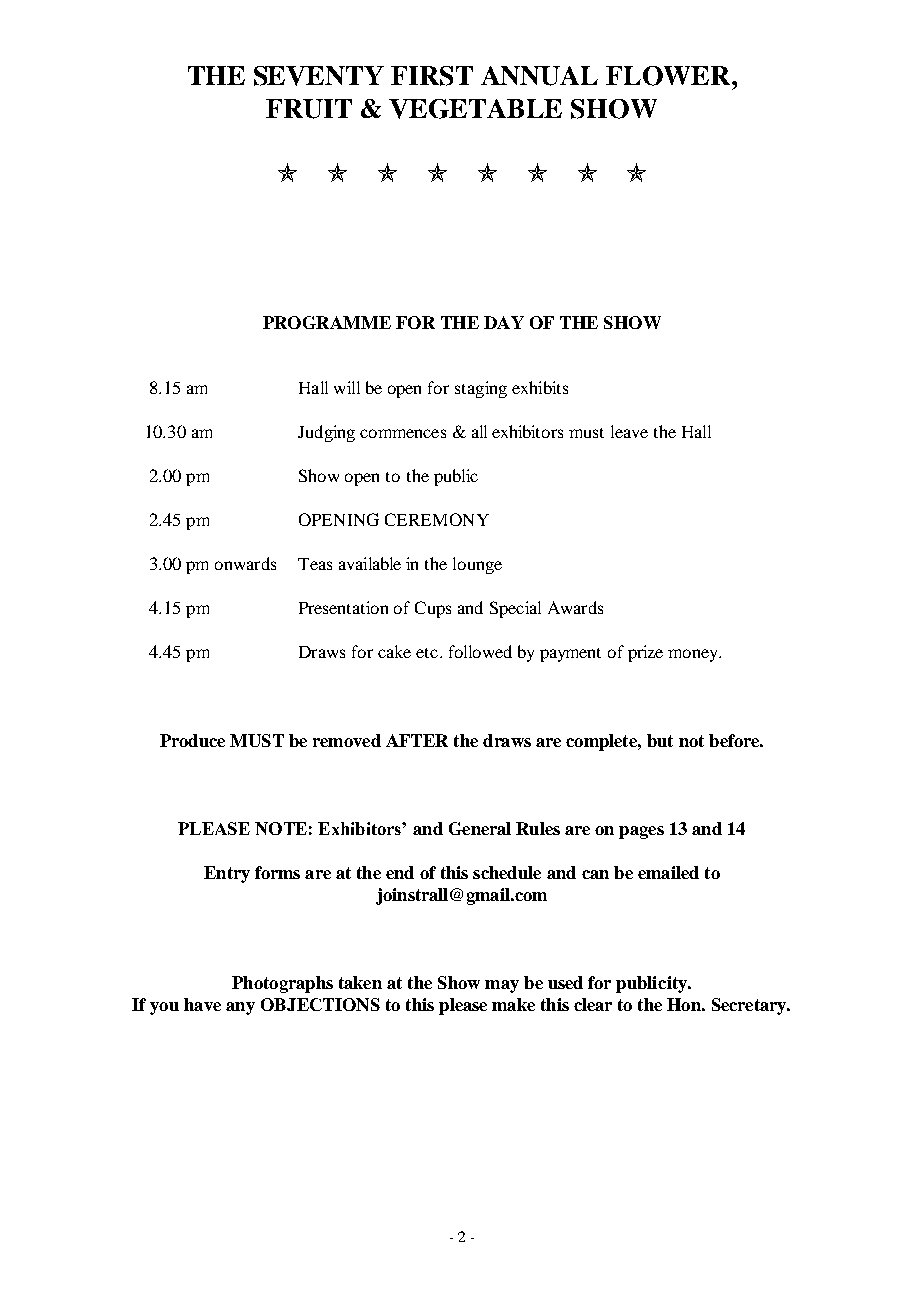  Describe the element at coordinates (240, 1008) in the screenshot. I see `any` at that location.
